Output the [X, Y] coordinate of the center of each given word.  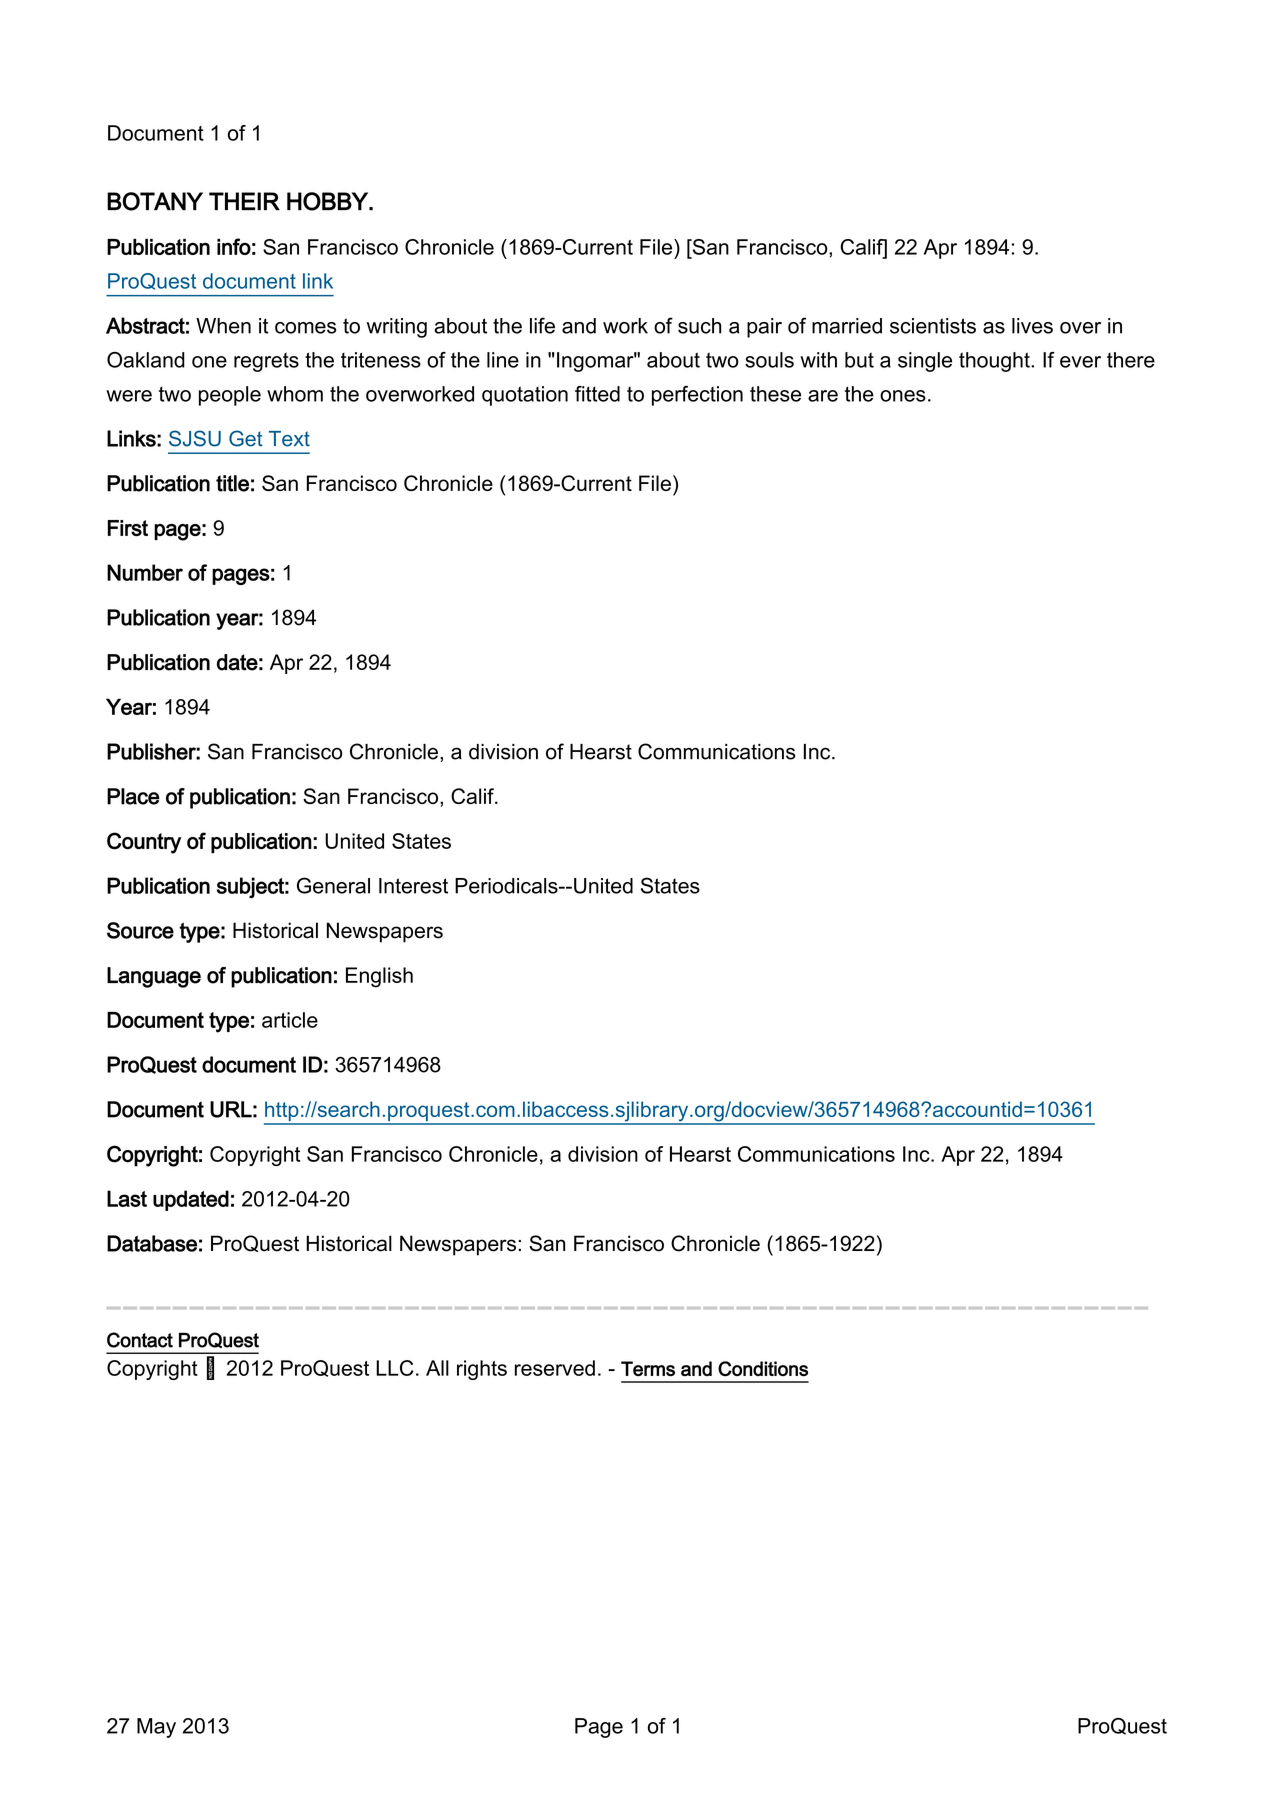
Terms [648, 1368]
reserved [555, 1368]
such [699, 326]
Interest [413, 886]
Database [152, 1243]
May [156, 1728]
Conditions [763, 1369]
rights [482, 1370]
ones [903, 396]
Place [133, 796]
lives [1032, 326]
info [234, 246]
